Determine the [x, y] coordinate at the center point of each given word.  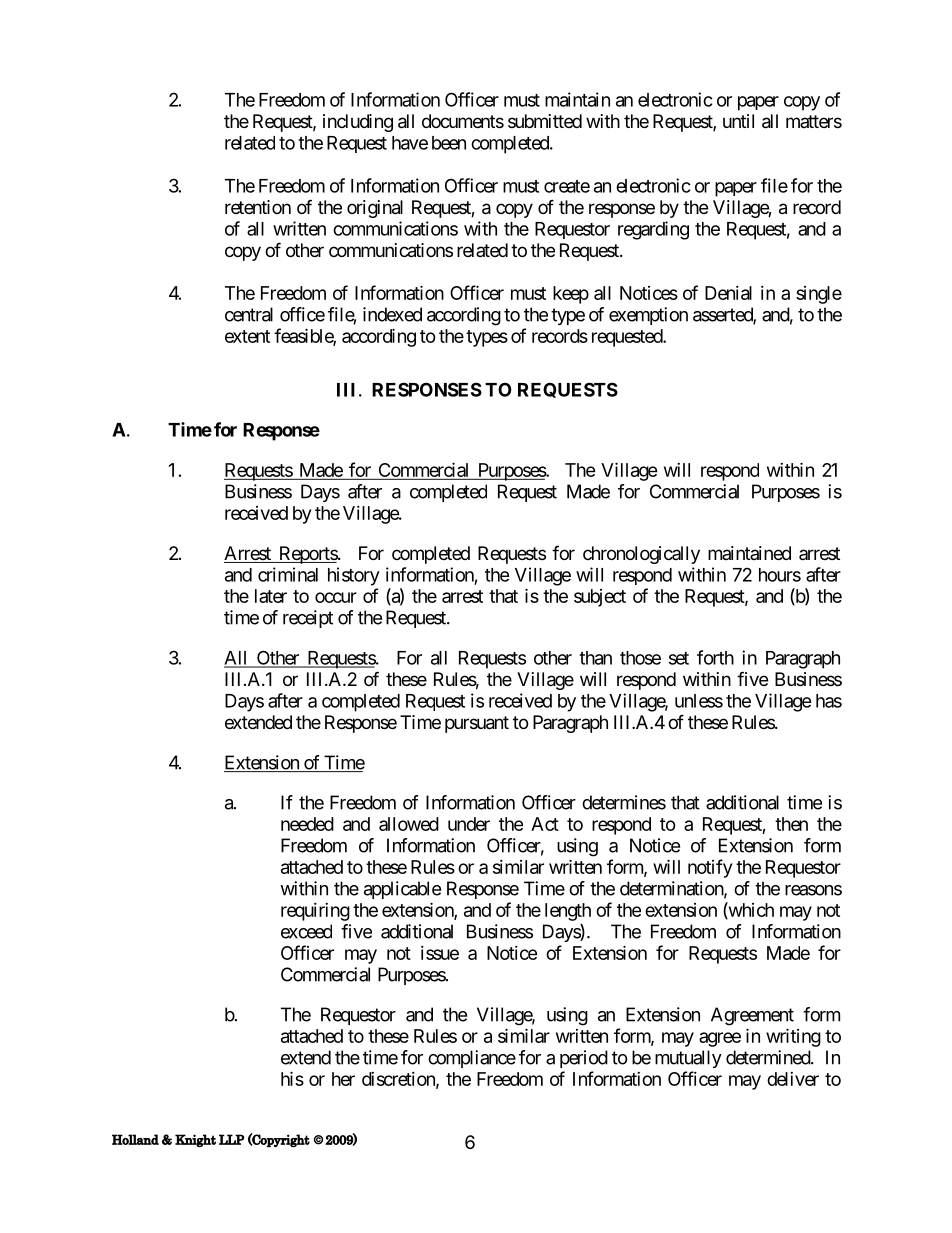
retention [258, 207]
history [354, 576]
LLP [232, 1139]
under [469, 824]
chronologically [641, 555]
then [791, 824]
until [738, 121]
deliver [793, 1079]
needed [307, 824]
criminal [288, 574]
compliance [472, 1059]
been [449, 143]
